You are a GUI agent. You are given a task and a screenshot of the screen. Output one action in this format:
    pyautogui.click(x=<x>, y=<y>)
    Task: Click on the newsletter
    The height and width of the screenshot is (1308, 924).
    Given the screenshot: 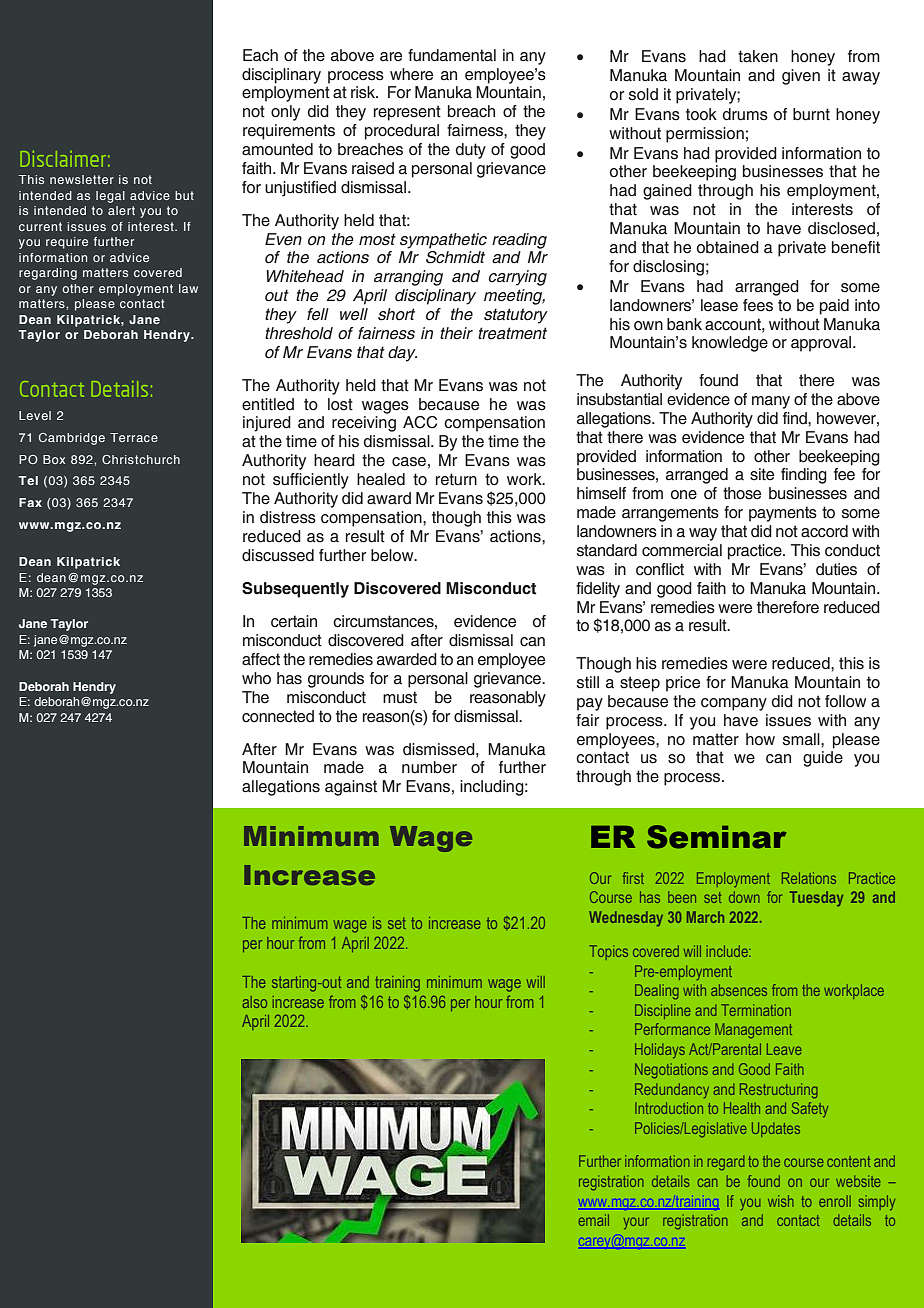 What is the action you would take?
    pyautogui.click(x=82, y=179)
